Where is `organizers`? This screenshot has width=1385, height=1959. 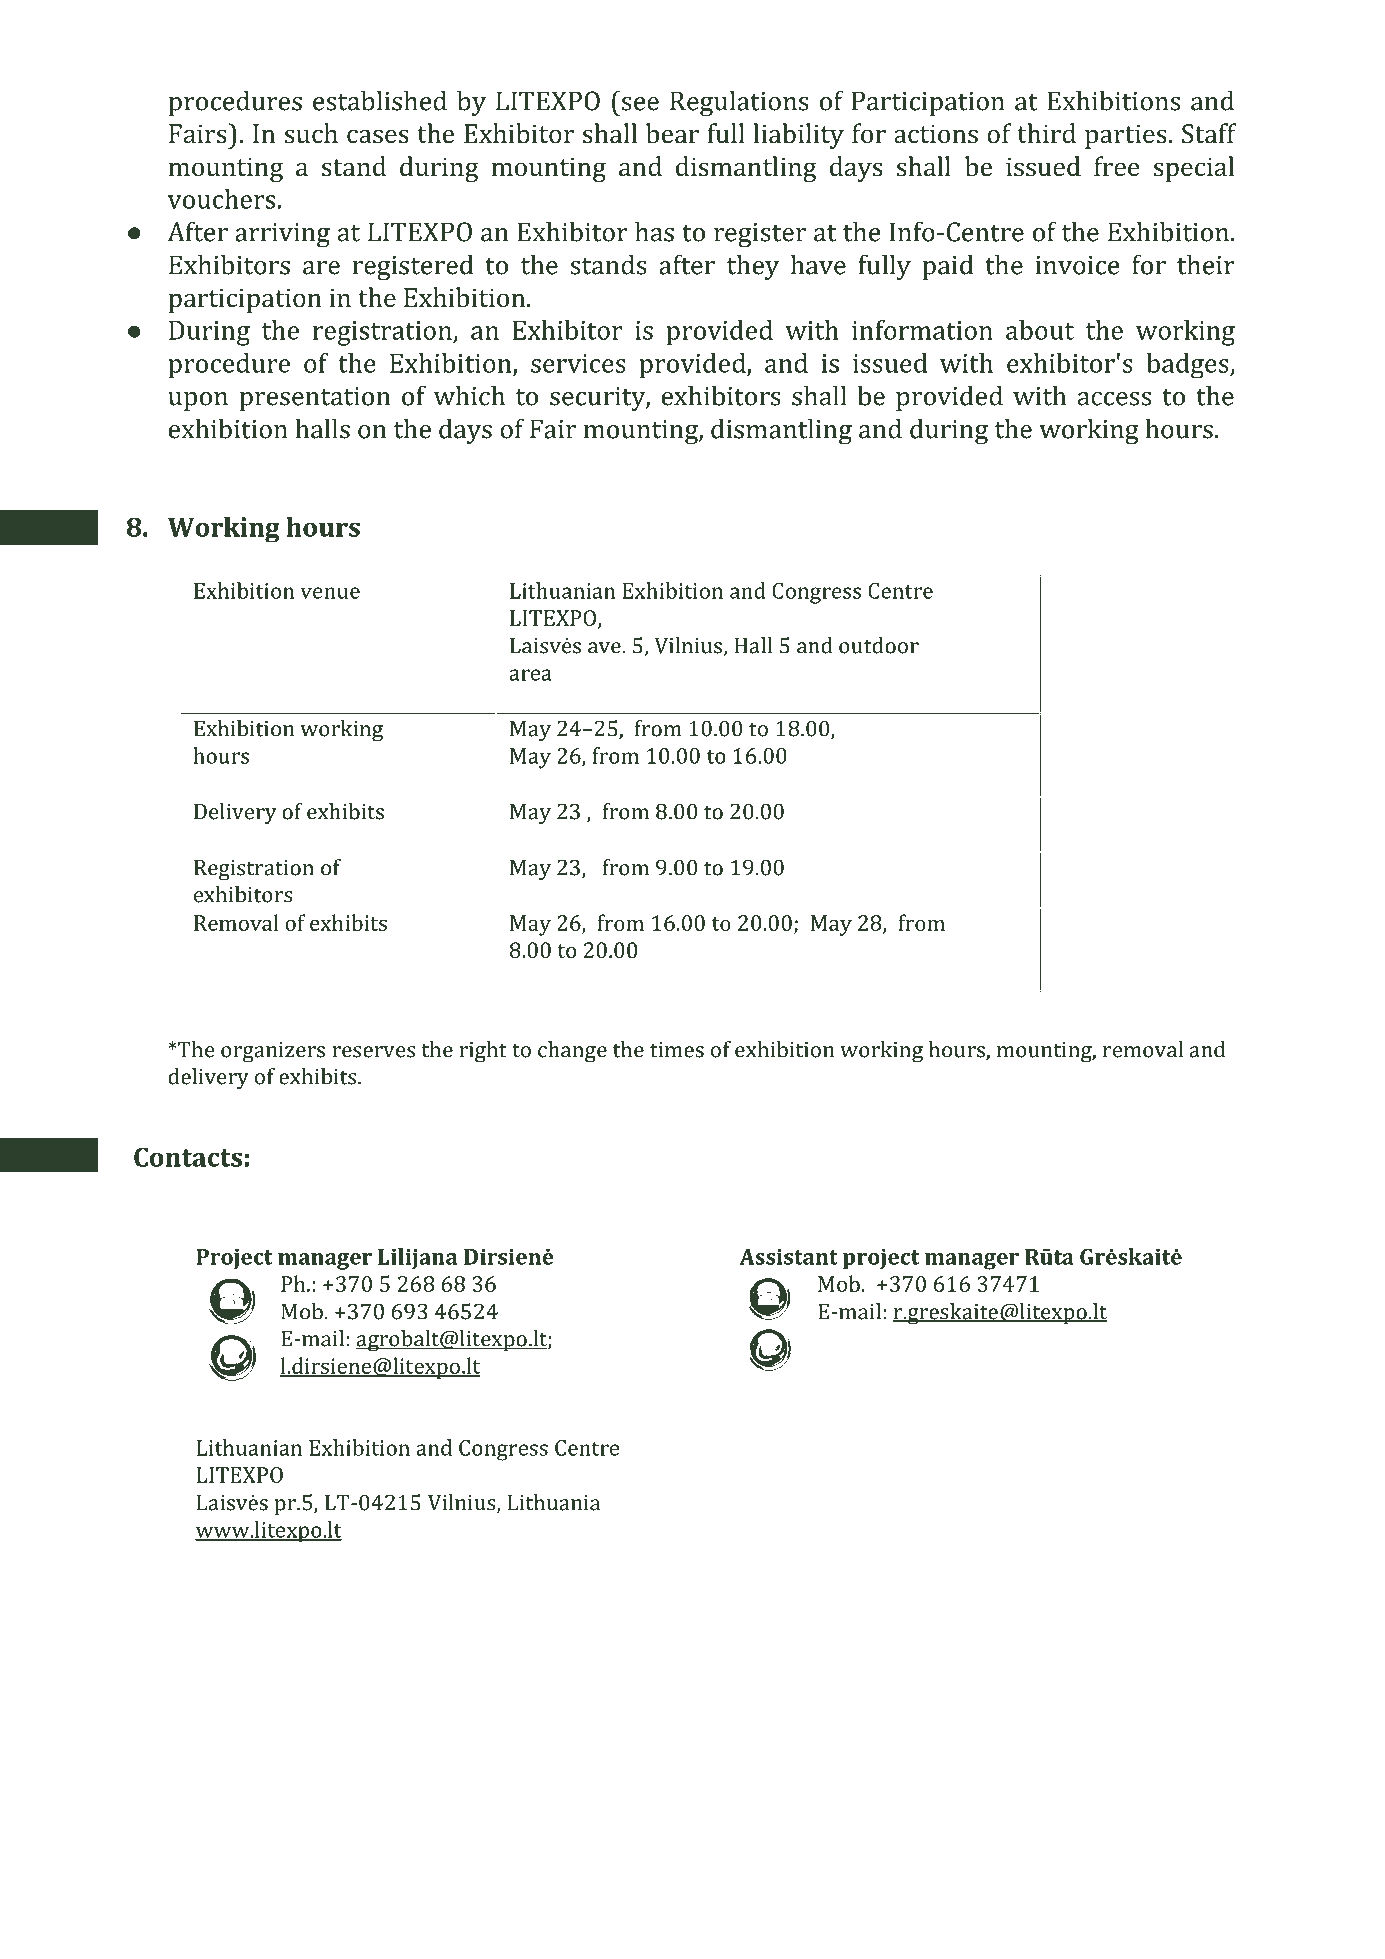
organizers is located at coordinates (273, 1052).
